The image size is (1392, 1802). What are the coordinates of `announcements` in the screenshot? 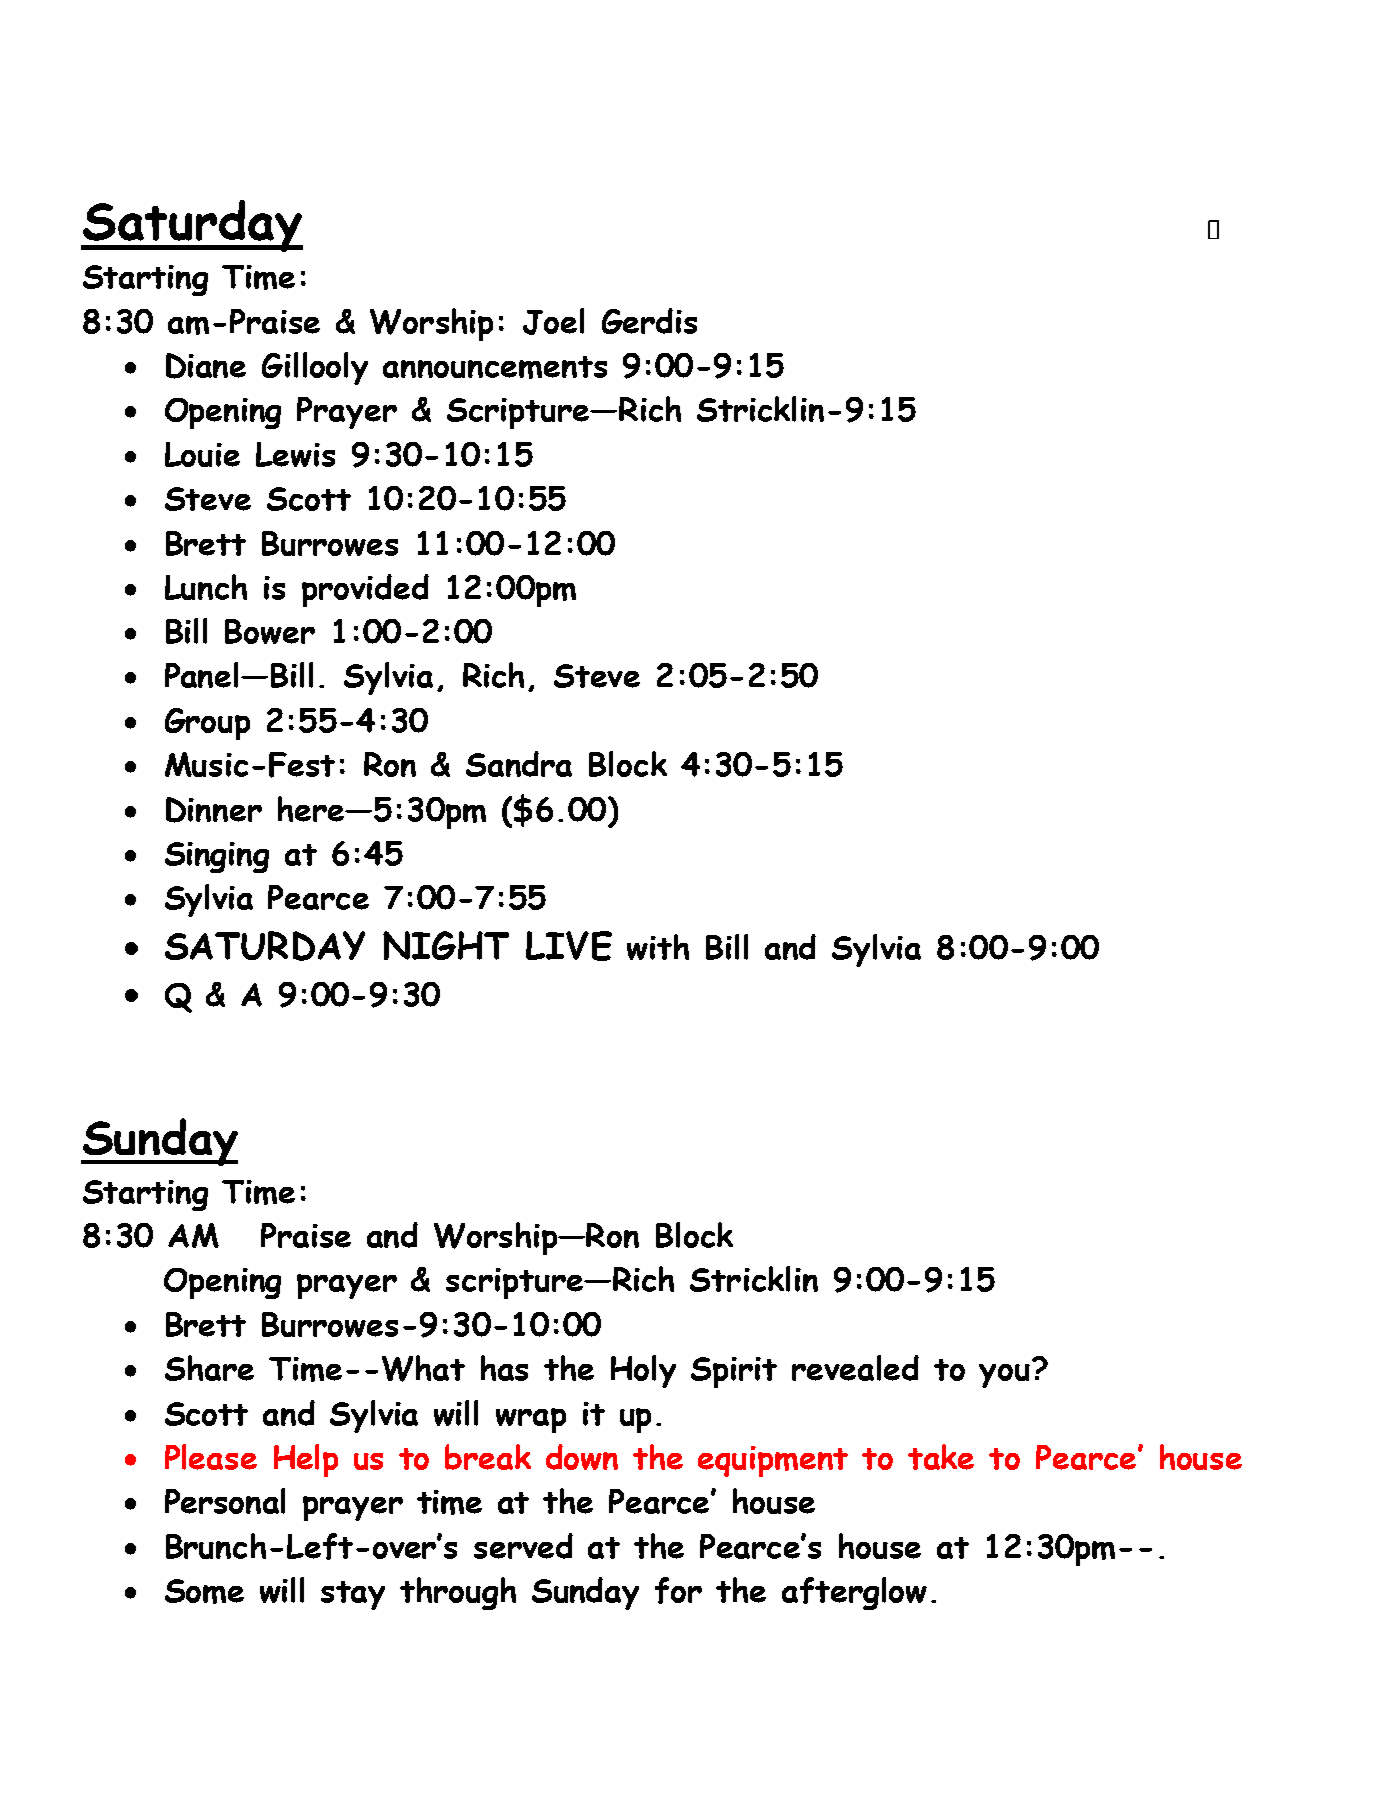 It's located at (495, 367).
